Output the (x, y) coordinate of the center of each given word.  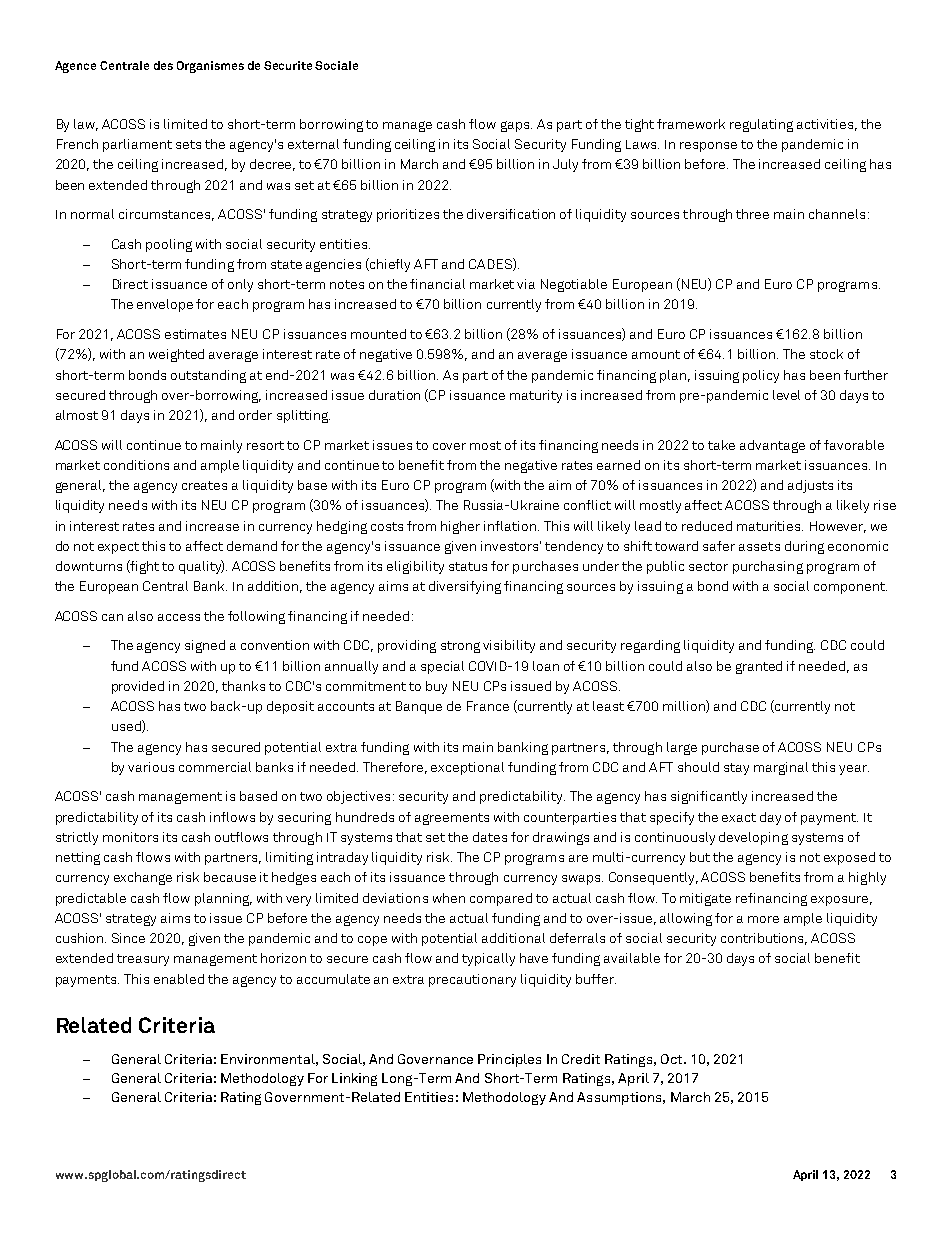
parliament (137, 145)
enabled (179, 979)
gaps (516, 126)
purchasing (768, 567)
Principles (509, 1060)
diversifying (465, 587)
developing (753, 838)
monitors (130, 837)
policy (761, 376)
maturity (536, 396)
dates (490, 837)
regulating (761, 125)
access (179, 617)
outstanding (208, 376)
